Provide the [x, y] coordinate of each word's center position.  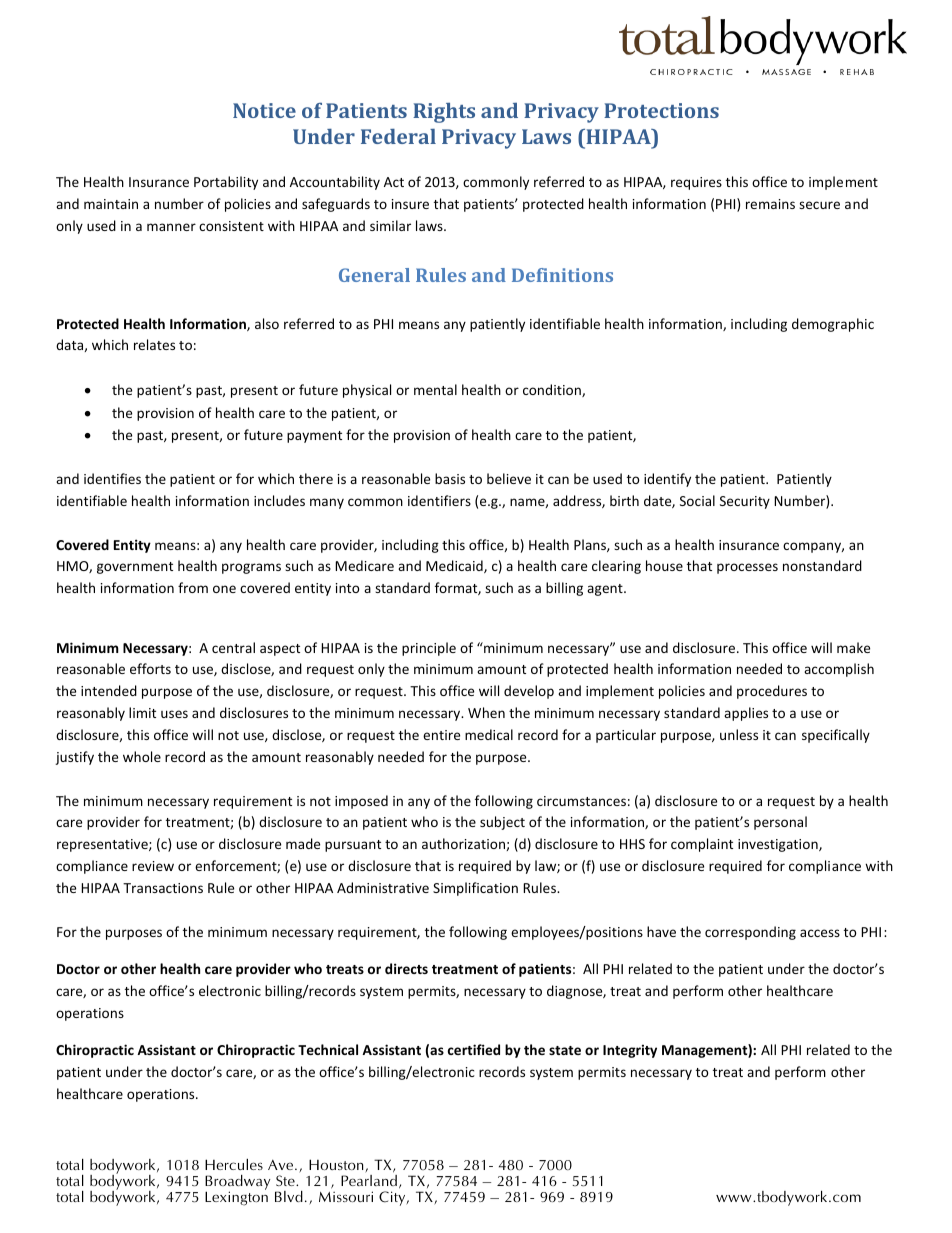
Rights [444, 113]
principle [429, 649]
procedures [772, 692]
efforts [150, 668]
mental [435, 389]
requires [696, 183]
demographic [833, 325]
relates [154, 344]
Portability [226, 183]
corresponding [750, 933]
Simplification [475, 889]
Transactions [163, 888]
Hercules [234, 1164]
